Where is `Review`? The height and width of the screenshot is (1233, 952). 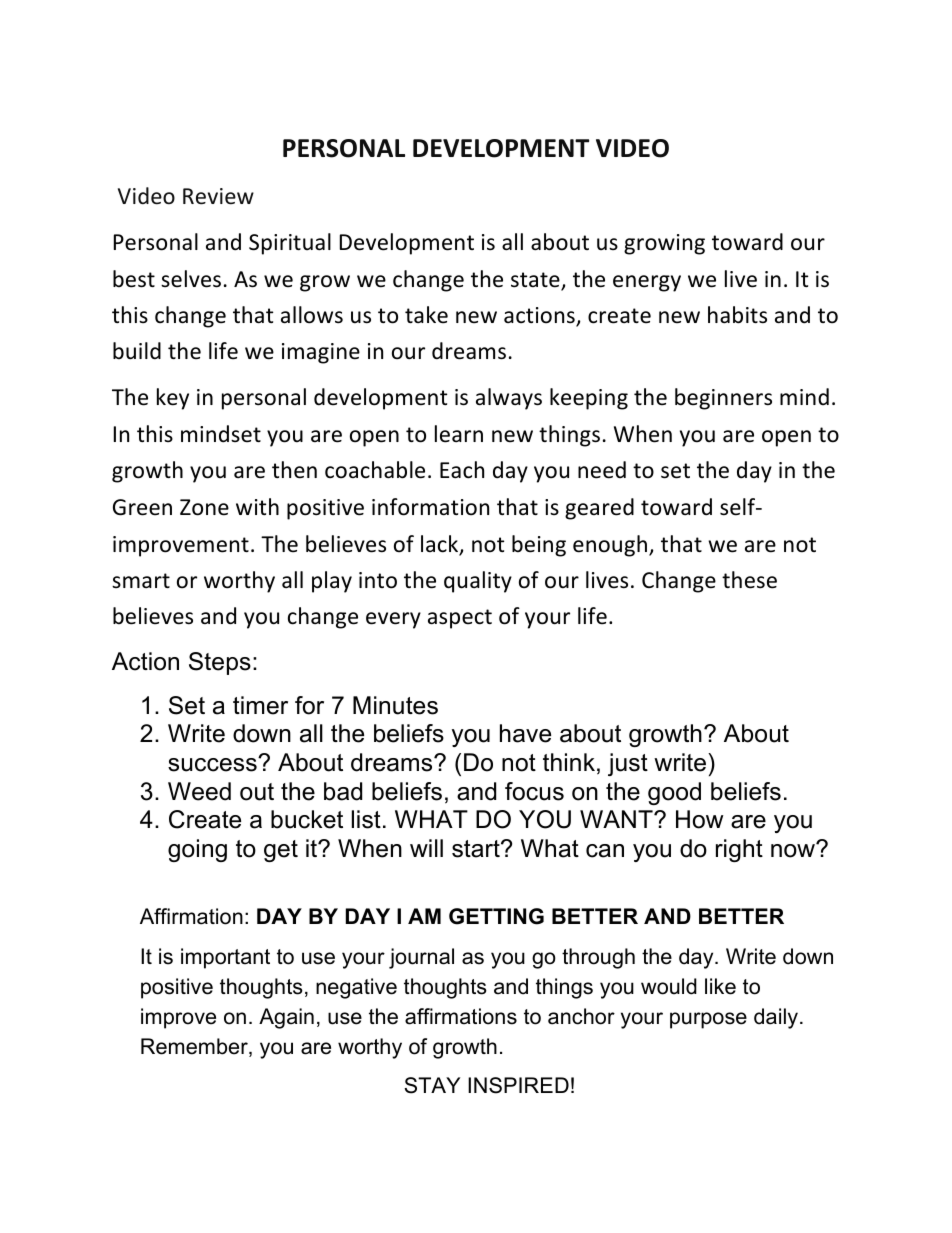 Review is located at coordinates (218, 196).
